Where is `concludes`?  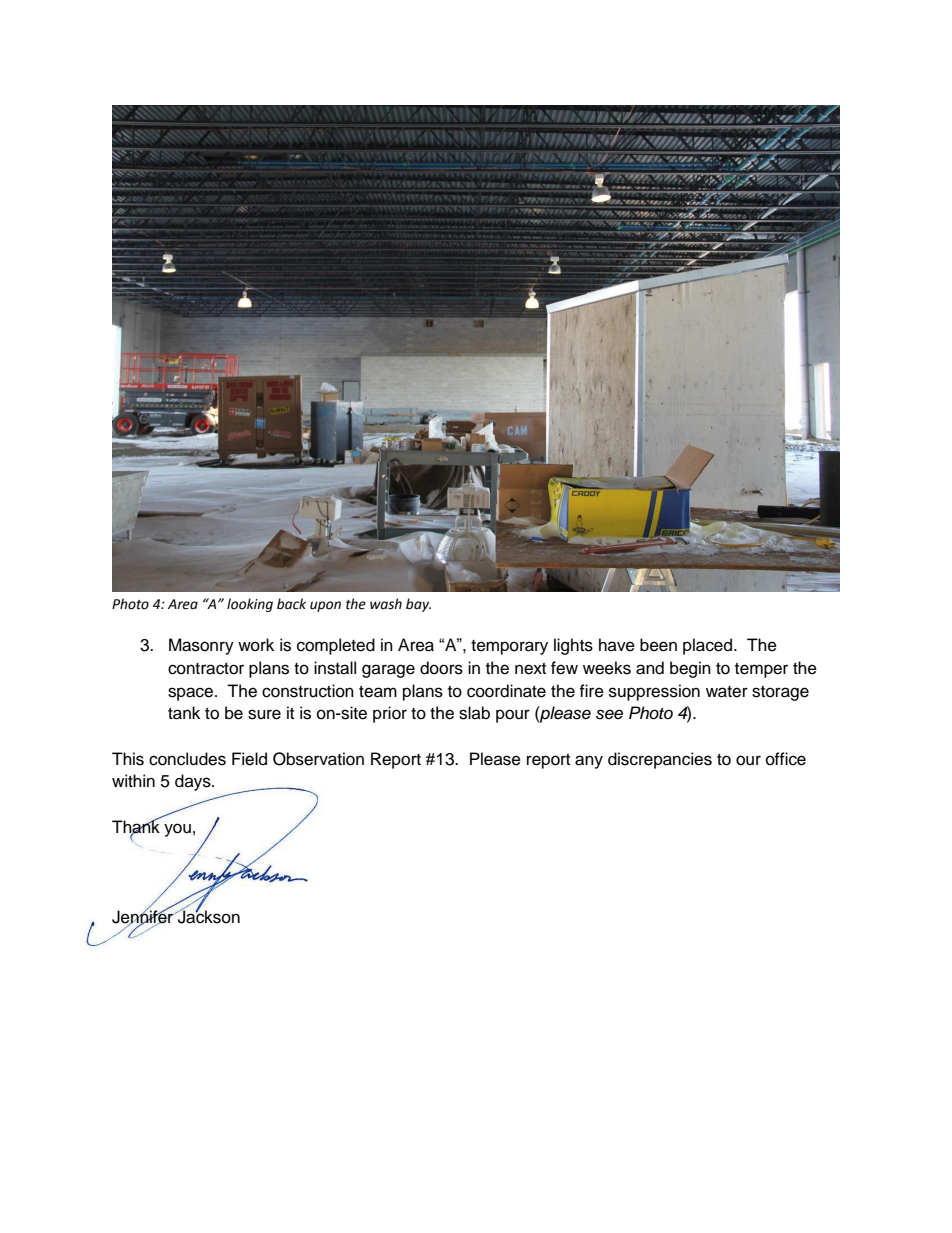 concludes is located at coordinates (187, 759).
